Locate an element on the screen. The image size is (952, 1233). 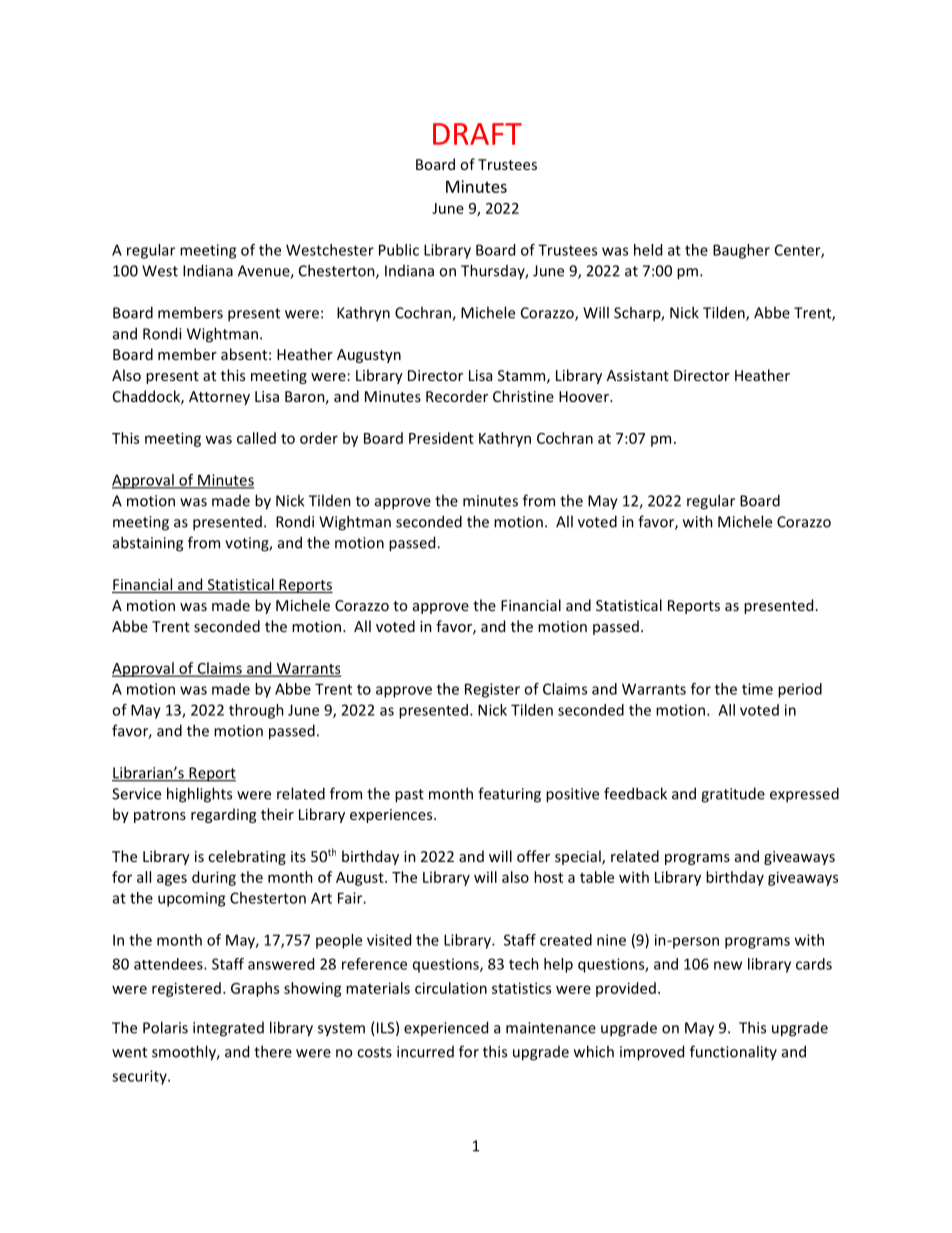
featuring is located at coordinates (509, 795).
